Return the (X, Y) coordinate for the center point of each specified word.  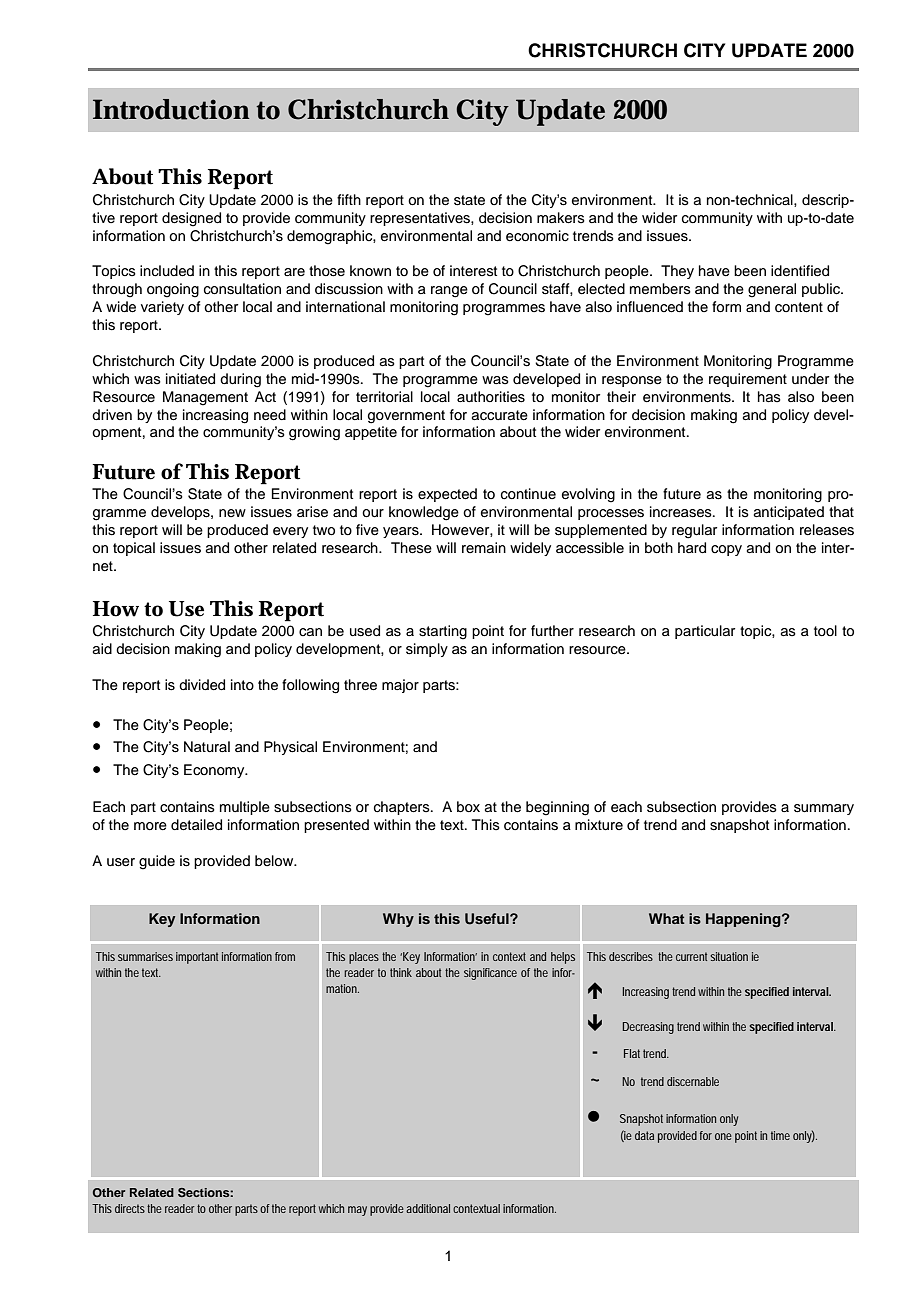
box (468, 807)
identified (800, 271)
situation (729, 956)
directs (130, 1208)
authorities (491, 397)
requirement (748, 380)
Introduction (171, 109)
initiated (190, 379)
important (197, 958)
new (232, 513)
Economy (215, 771)
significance (490, 974)
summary (824, 809)
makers (561, 218)
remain (484, 547)
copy (726, 550)
